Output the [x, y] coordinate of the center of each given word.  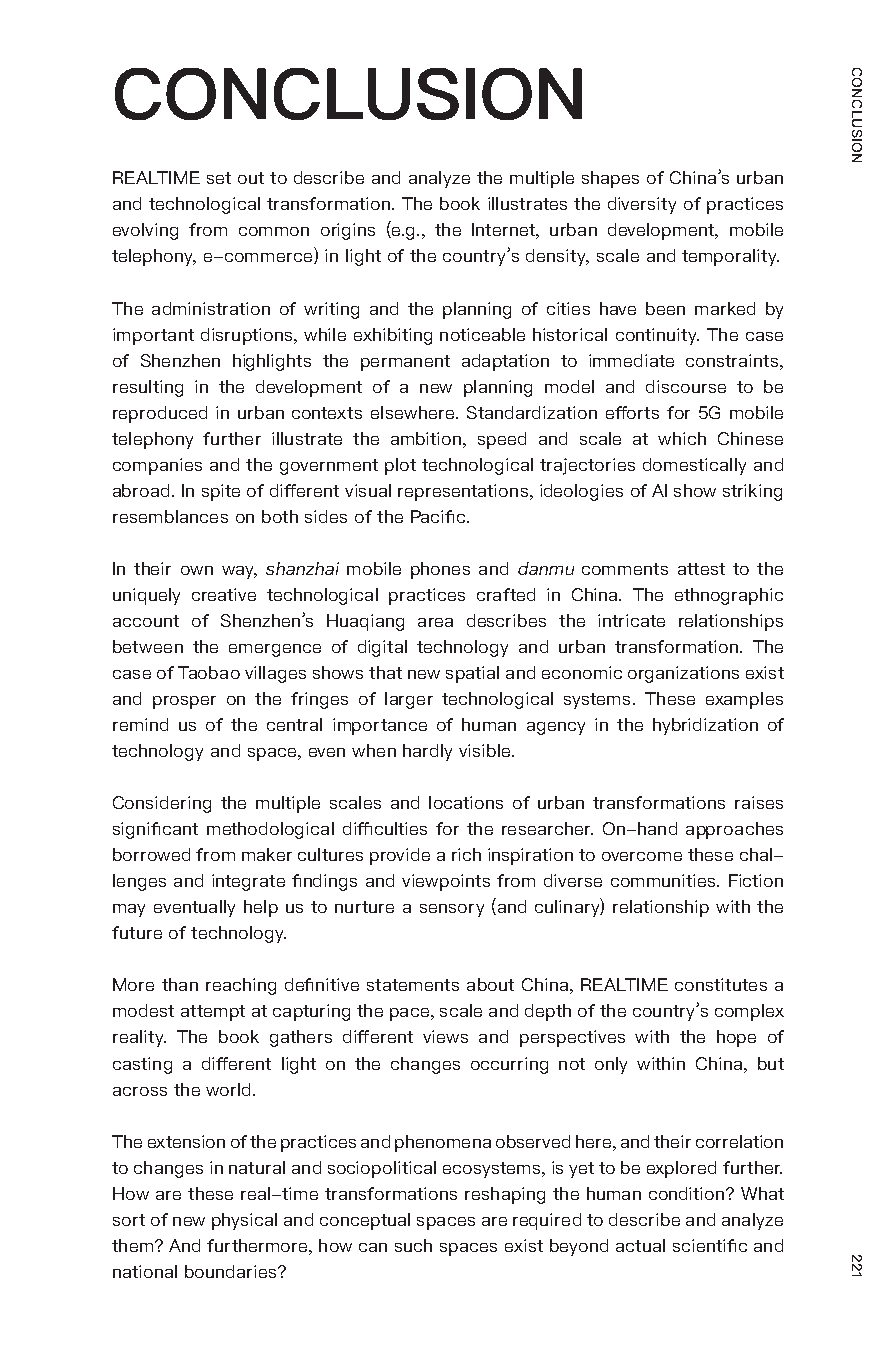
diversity [642, 205]
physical [244, 1221]
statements [413, 985]
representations [464, 492]
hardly [427, 752]
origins [348, 231]
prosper [184, 702]
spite [221, 492]
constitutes [721, 984]
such [413, 1245]
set [219, 178]
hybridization [705, 726]
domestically [694, 466]
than [180, 984]
